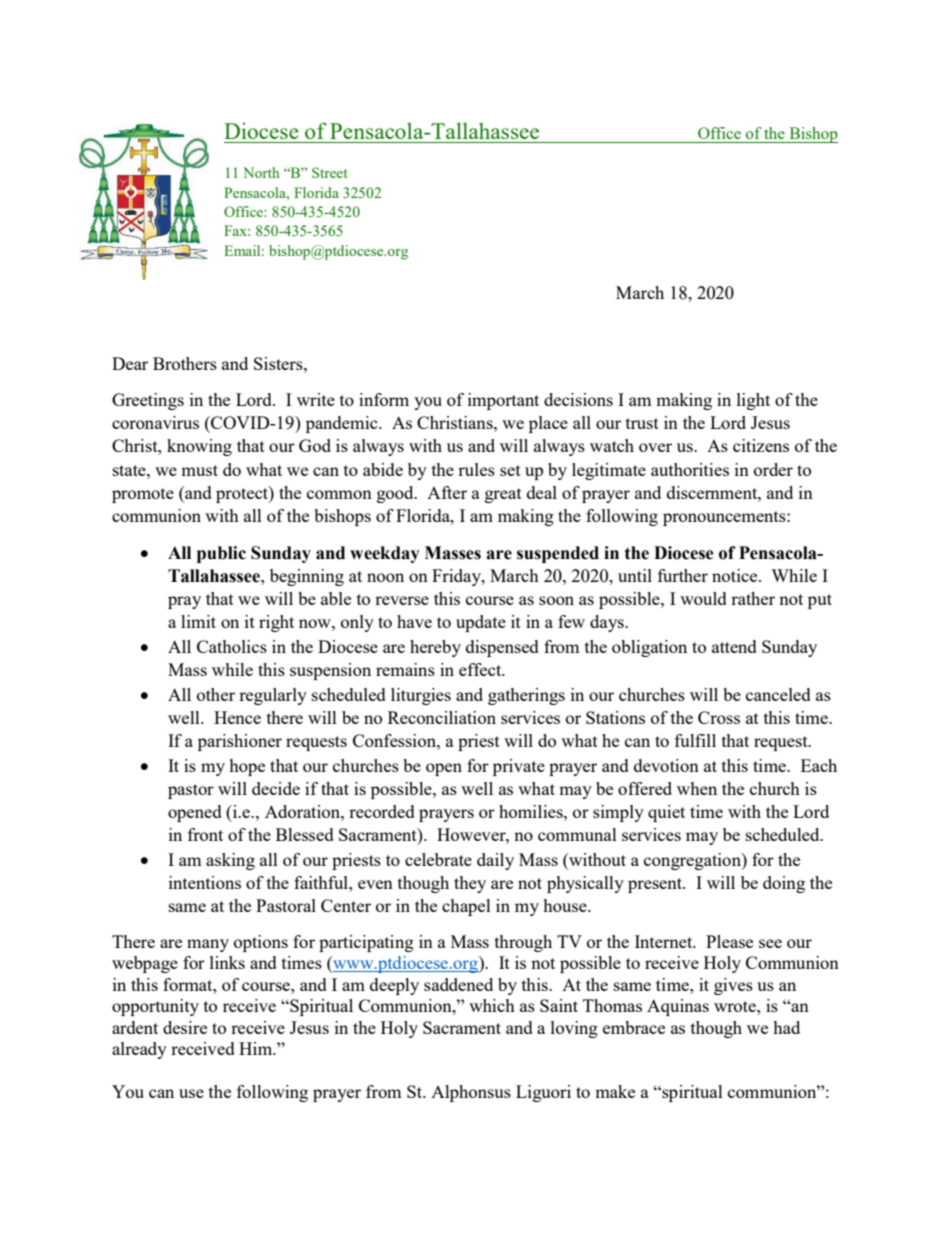 This screenshot has width=952, height=1233. Describe the element at coordinates (330, 172) in the screenshot. I see `Street` at that location.
